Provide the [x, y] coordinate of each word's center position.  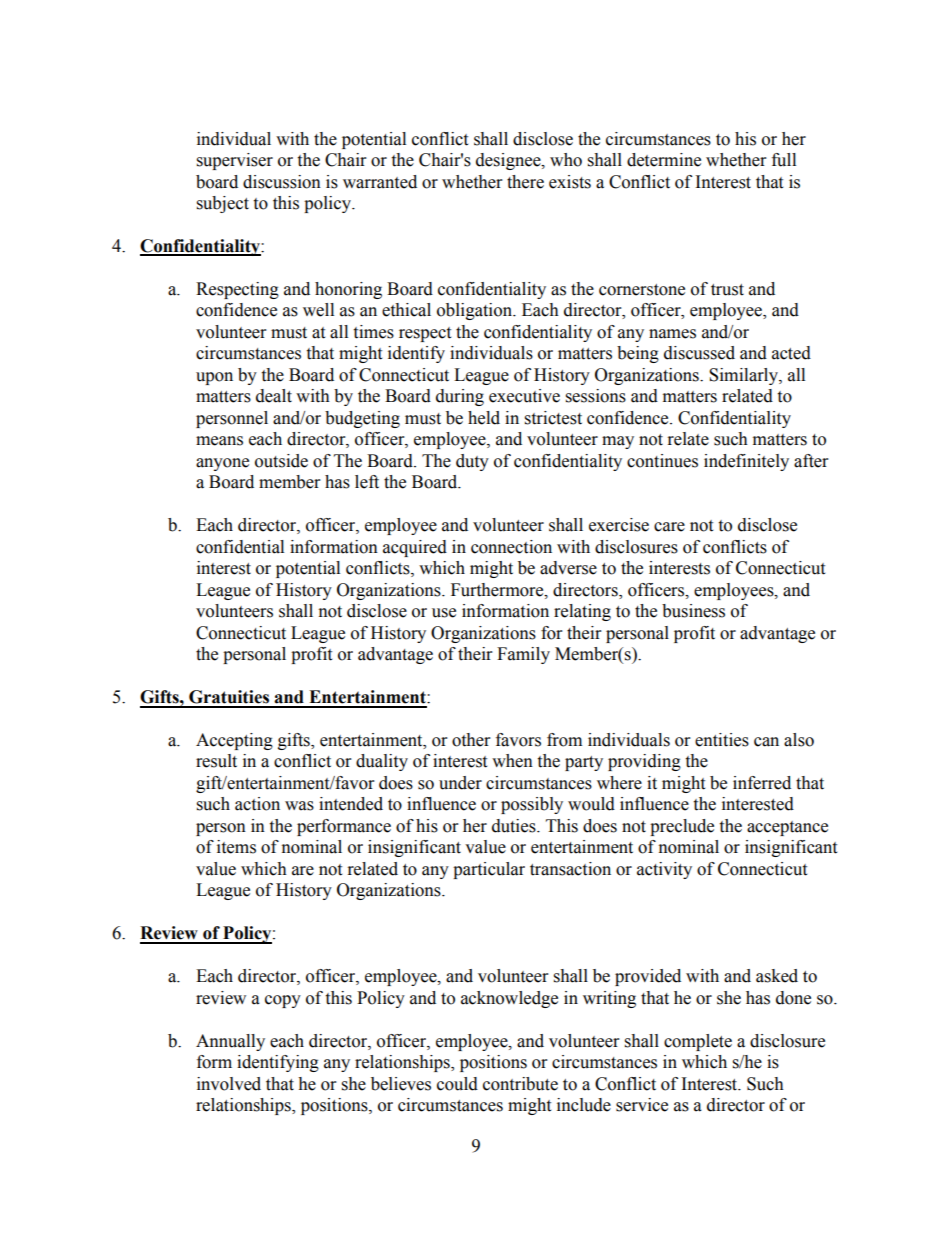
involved [229, 1084]
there [525, 182]
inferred [762, 783]
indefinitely [746, 462]
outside [281, 461]
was [299, 806]
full [784, 160]
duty [472, 462]
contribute [520, 1084]
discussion [282, 182]
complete [698, 1042]
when [512, 761]
